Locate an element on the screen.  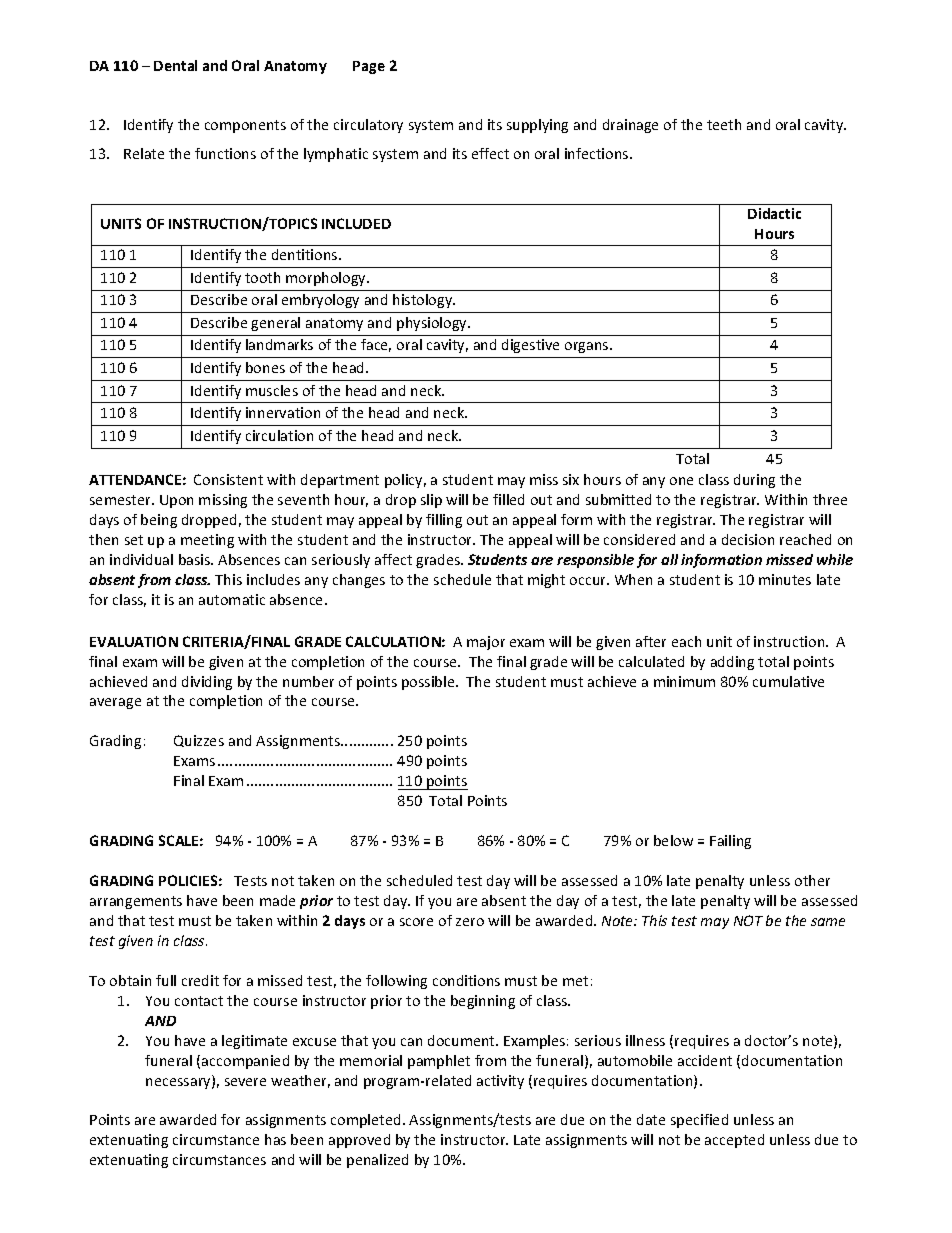
necessary is located at coordinates (179, 1083).
